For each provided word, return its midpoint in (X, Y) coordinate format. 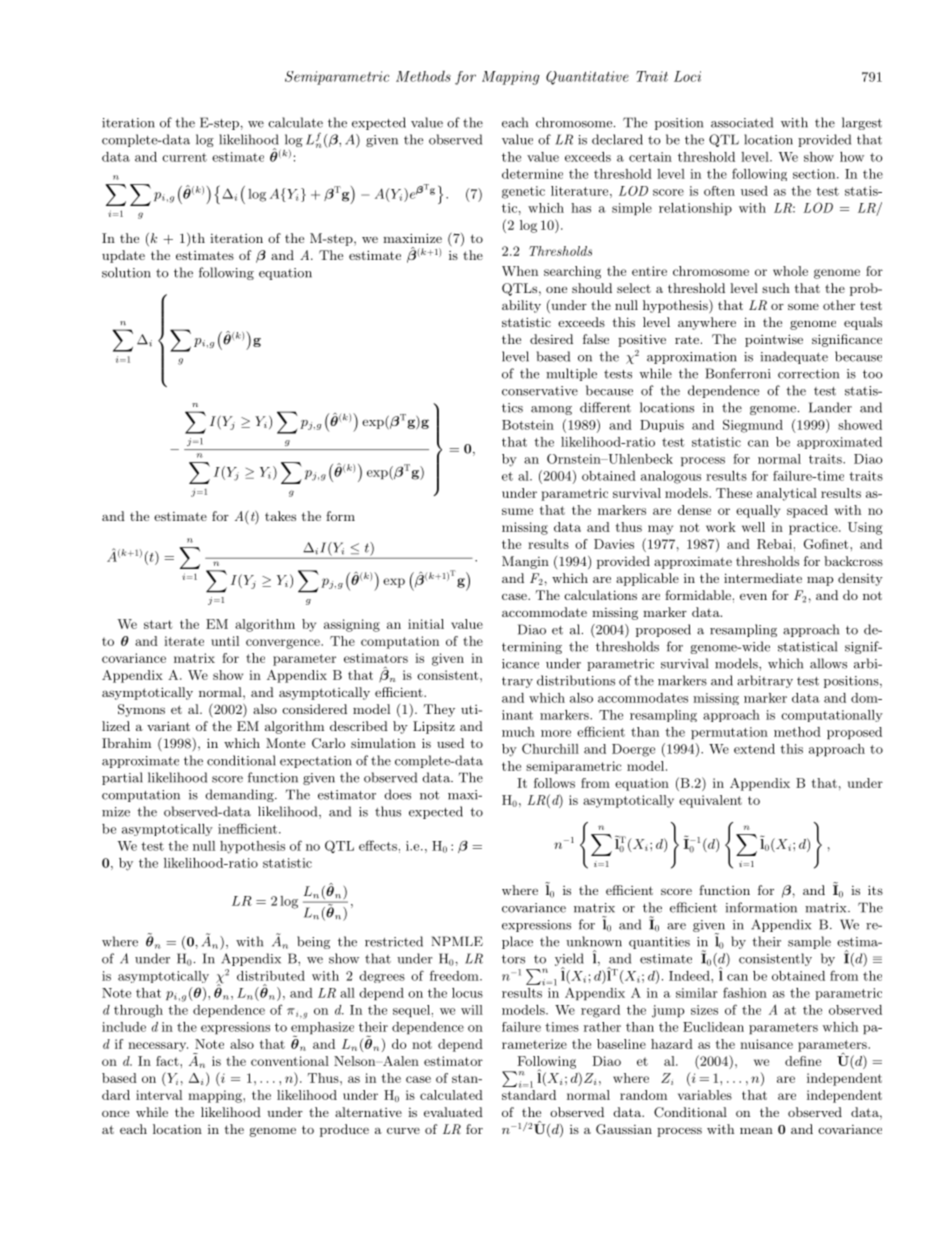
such (776, 288)
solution (126, 272)
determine (532, 174)
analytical (787, 494)
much (518, 732)
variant (168, 726)
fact (168, 1061)
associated (742, 122)
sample (809, 942)
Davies (614, 544)
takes (280, 516)
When (520, 271)
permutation (729, 733)
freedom (455, 975)
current (184, 157)
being (313, 942)
